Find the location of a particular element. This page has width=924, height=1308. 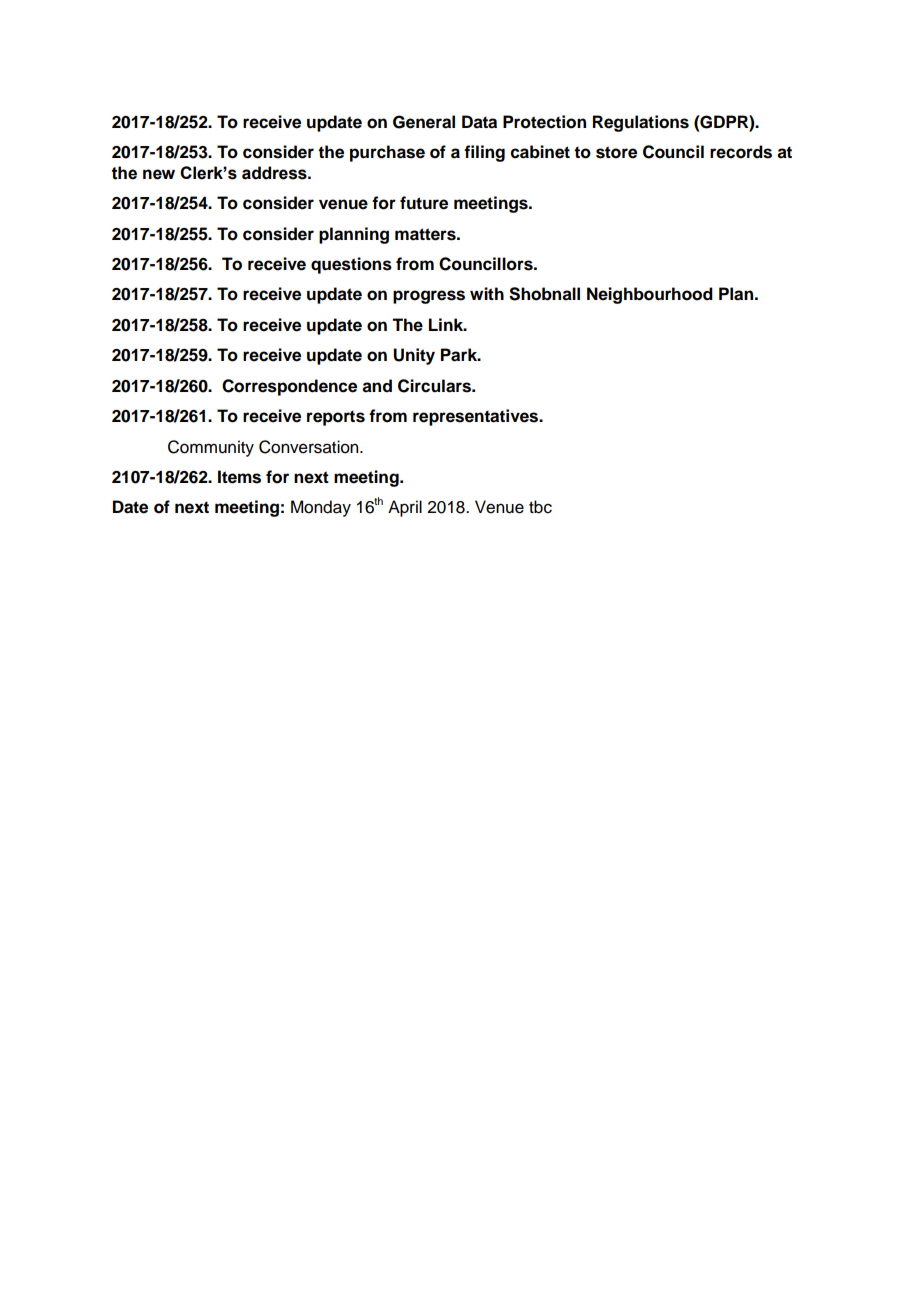

reports is located at coordinates (336, 418).
